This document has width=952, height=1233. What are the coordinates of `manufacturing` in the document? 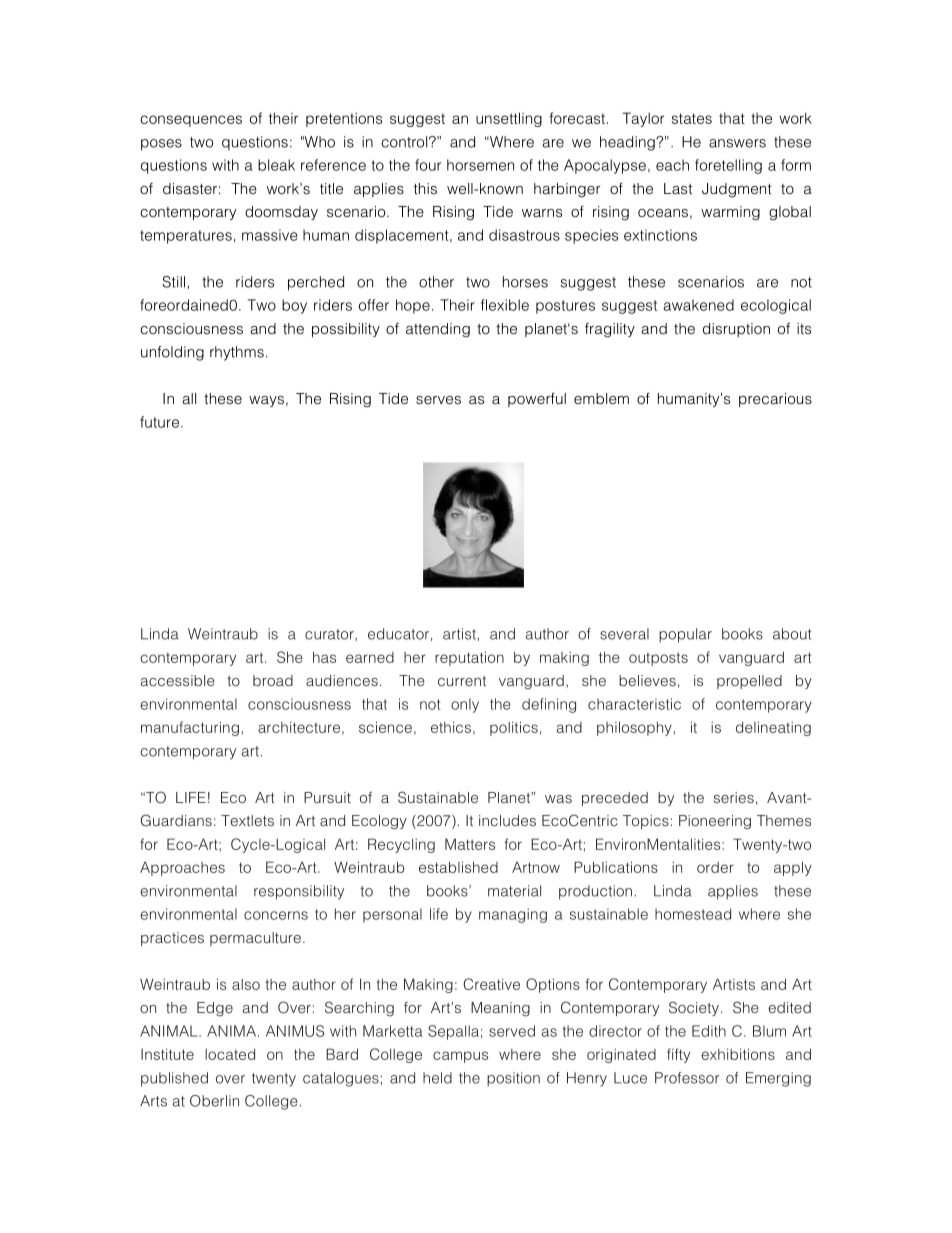 It's located at (190, 728).
